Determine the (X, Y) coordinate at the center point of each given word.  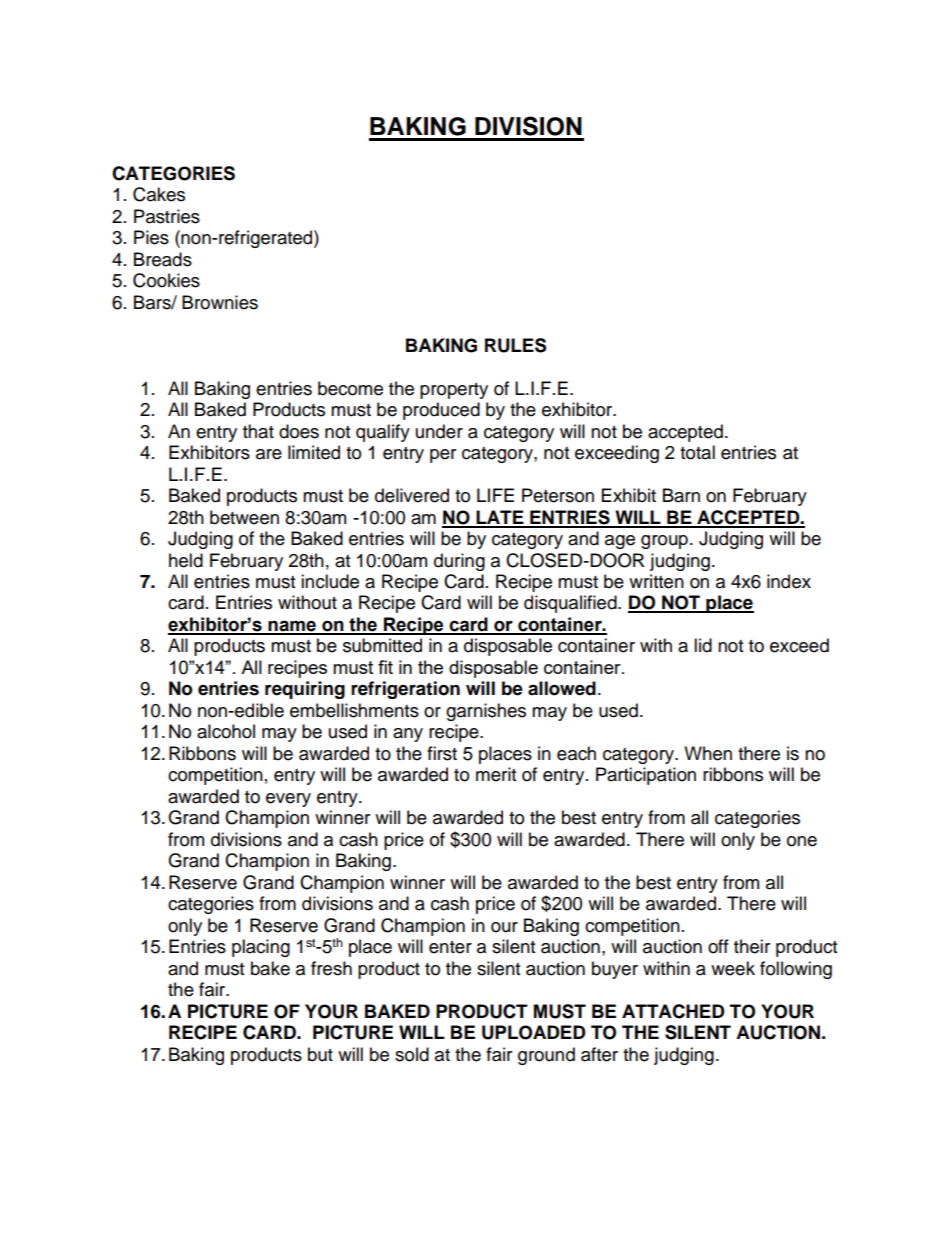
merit (496, 774)
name (292, 627)
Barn (681, 495)
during (459, 562)
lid (703, 645)
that (258, 431)
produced (441, 411)
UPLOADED (534, 1032)
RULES (515, 345)
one (802, 841)
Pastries (167, 216)
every (288, 800)
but (320, 1054)
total (697, 452)
